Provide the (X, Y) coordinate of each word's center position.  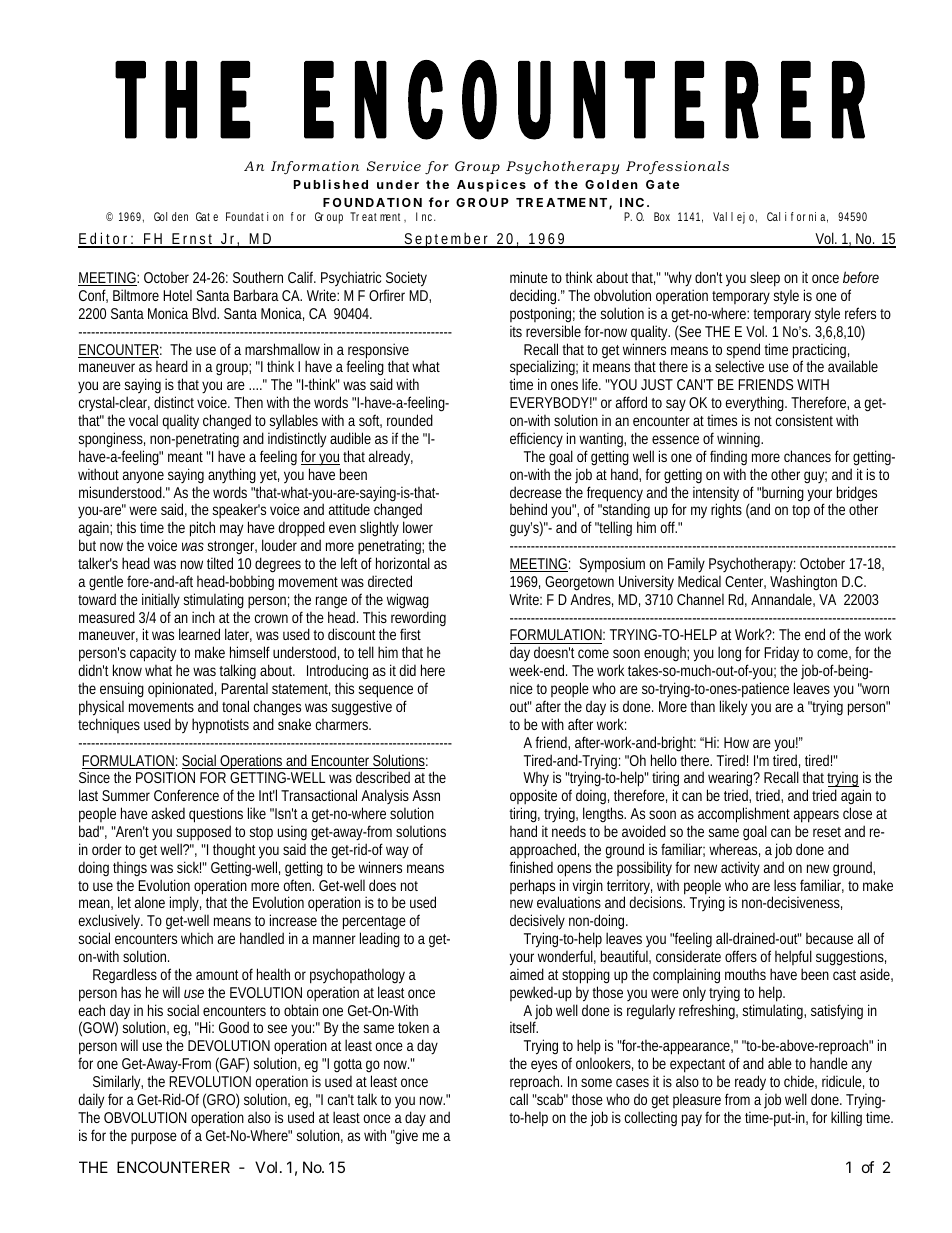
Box (662, 216)
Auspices (491, 185)
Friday (781, 655)
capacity (154, 656)
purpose (154, 1138)
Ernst (193, 240)
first (410, 634)
